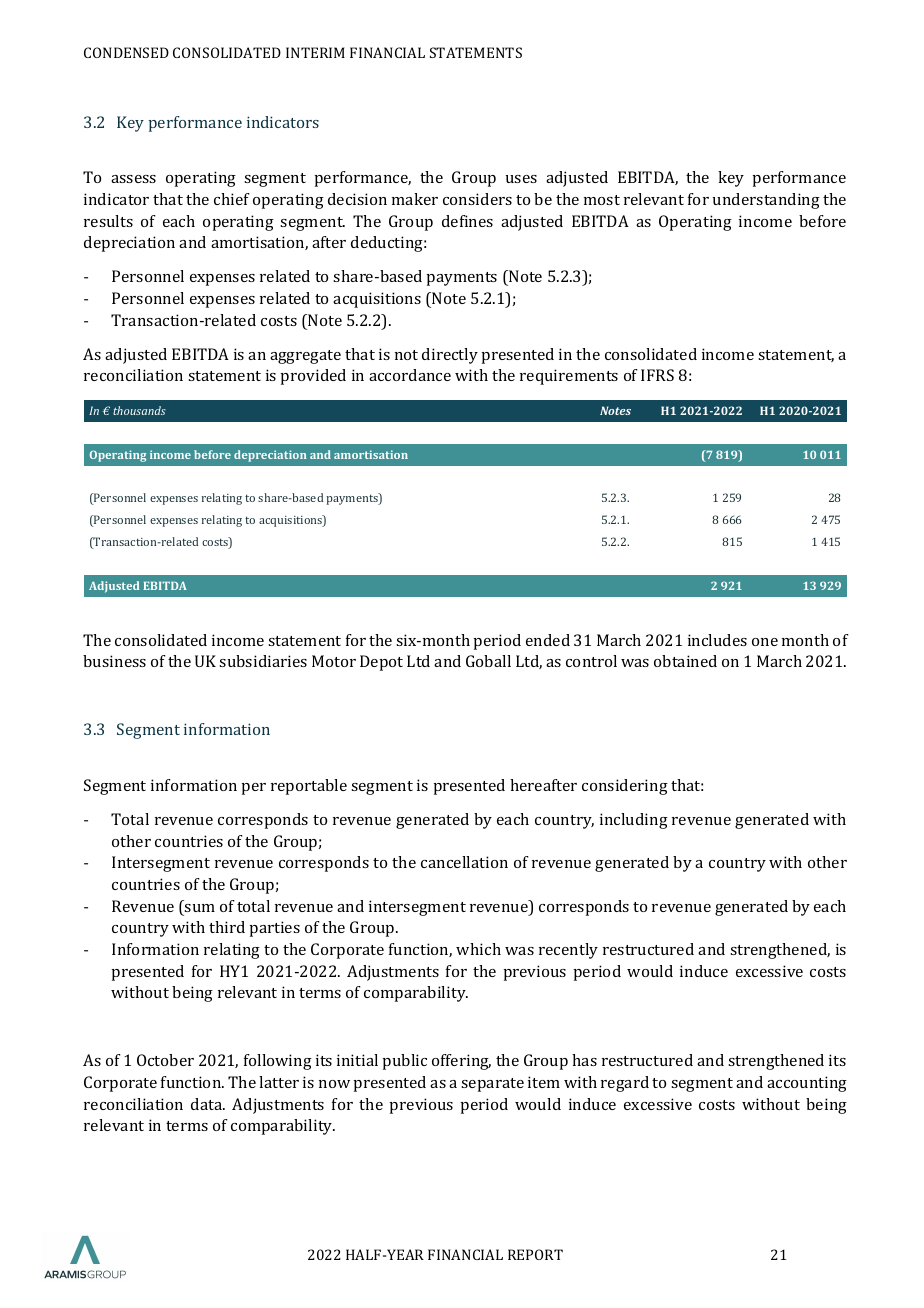 The width and height of the screenshot is (924, 1308). Describe the element at coordinates (126, 52) in the screenshot. I see `CONDENSED` at that location.
